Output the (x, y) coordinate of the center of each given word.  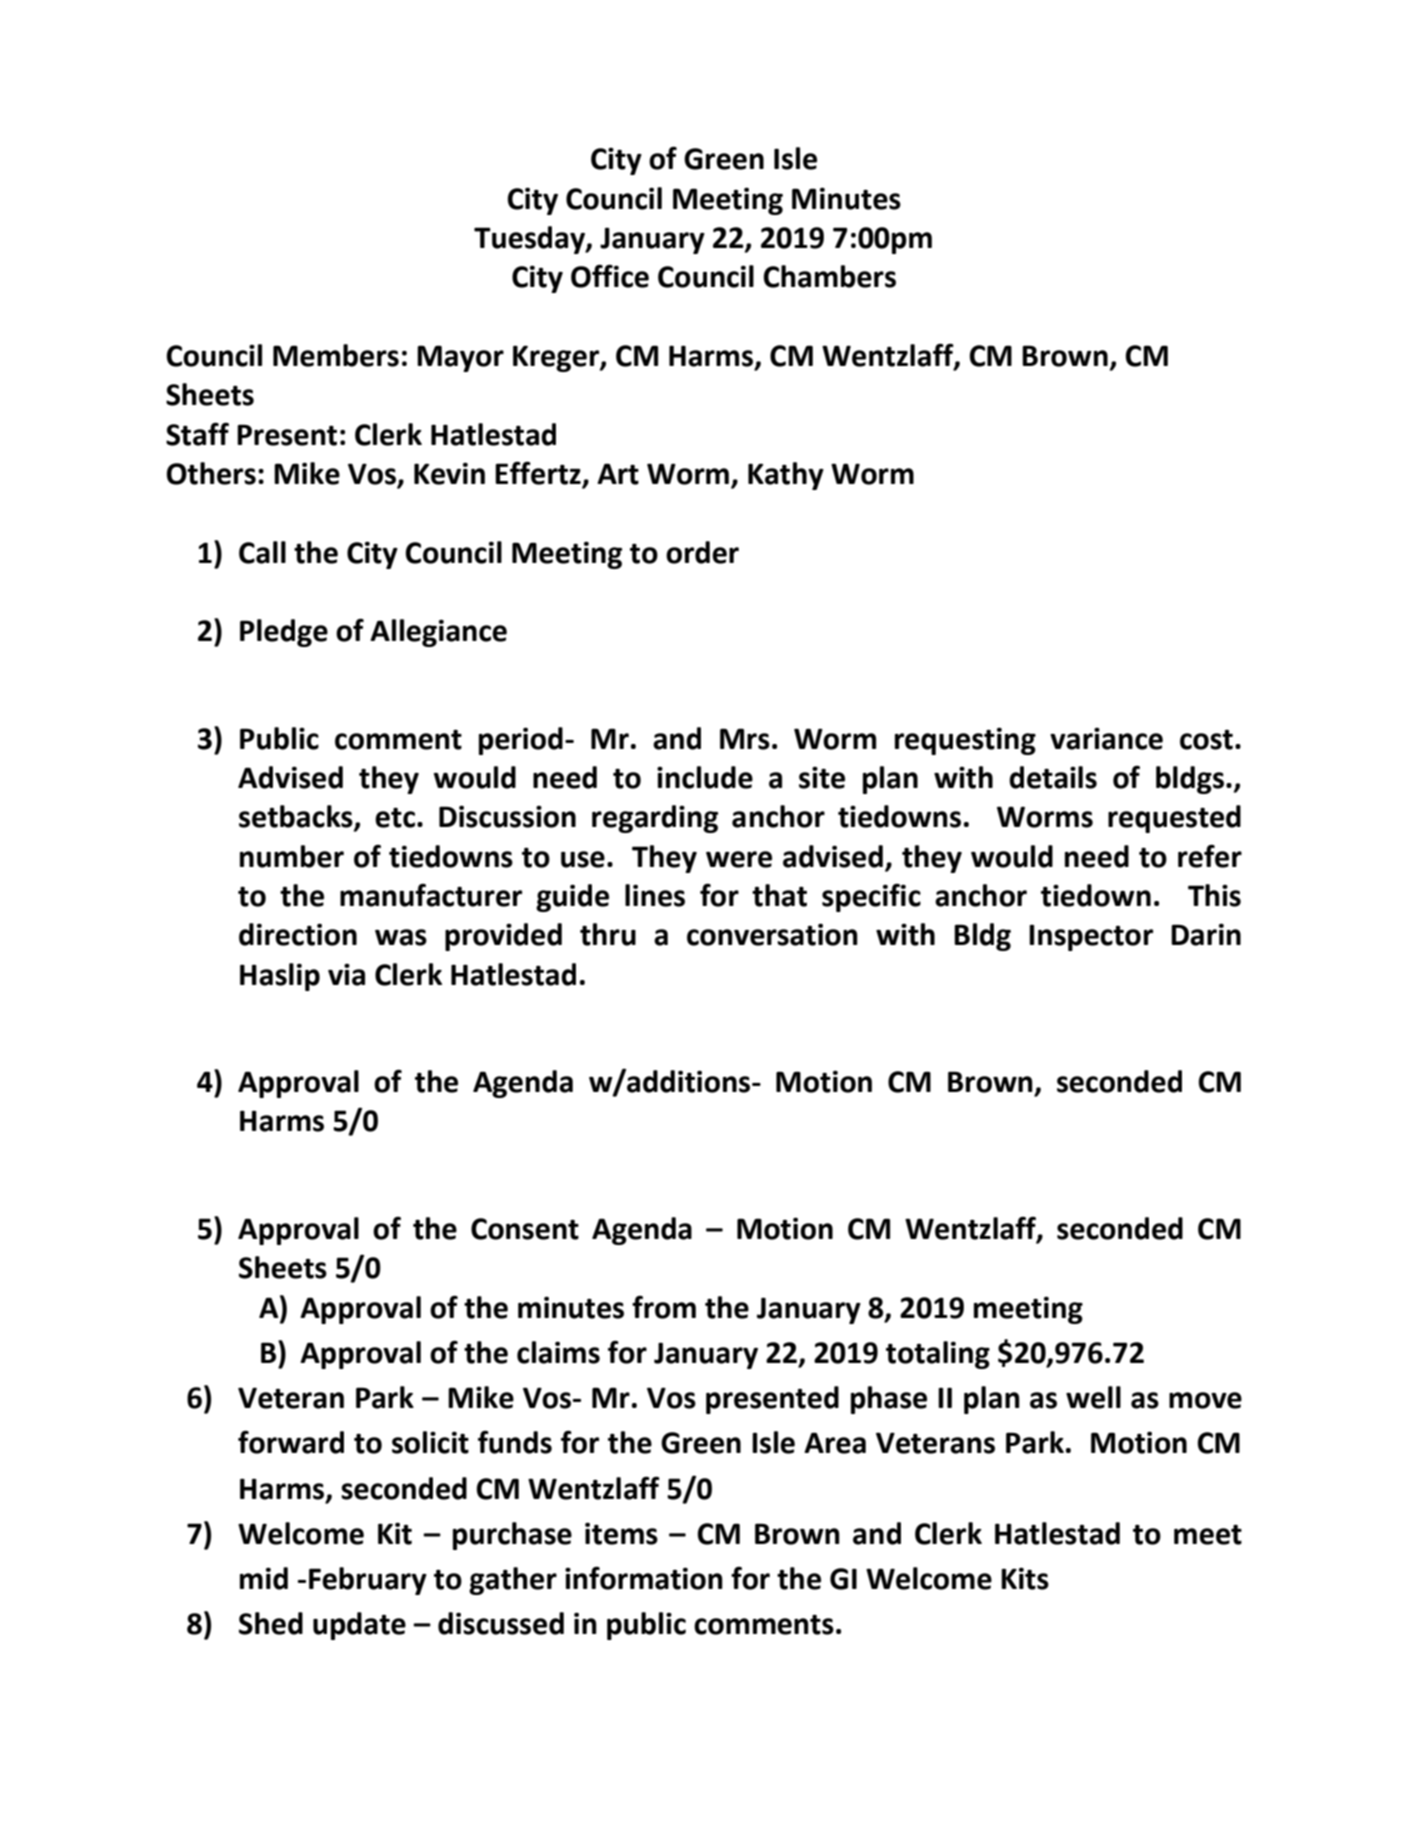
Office (610, 276)
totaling (938, 1355)
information (644, 1578)
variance (1106, 739)
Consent (525, 1229)
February (368, 1581)
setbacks (297, 817)
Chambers (829, 276)
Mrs (745, 739)
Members (336, 355)
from (664, 1307)
